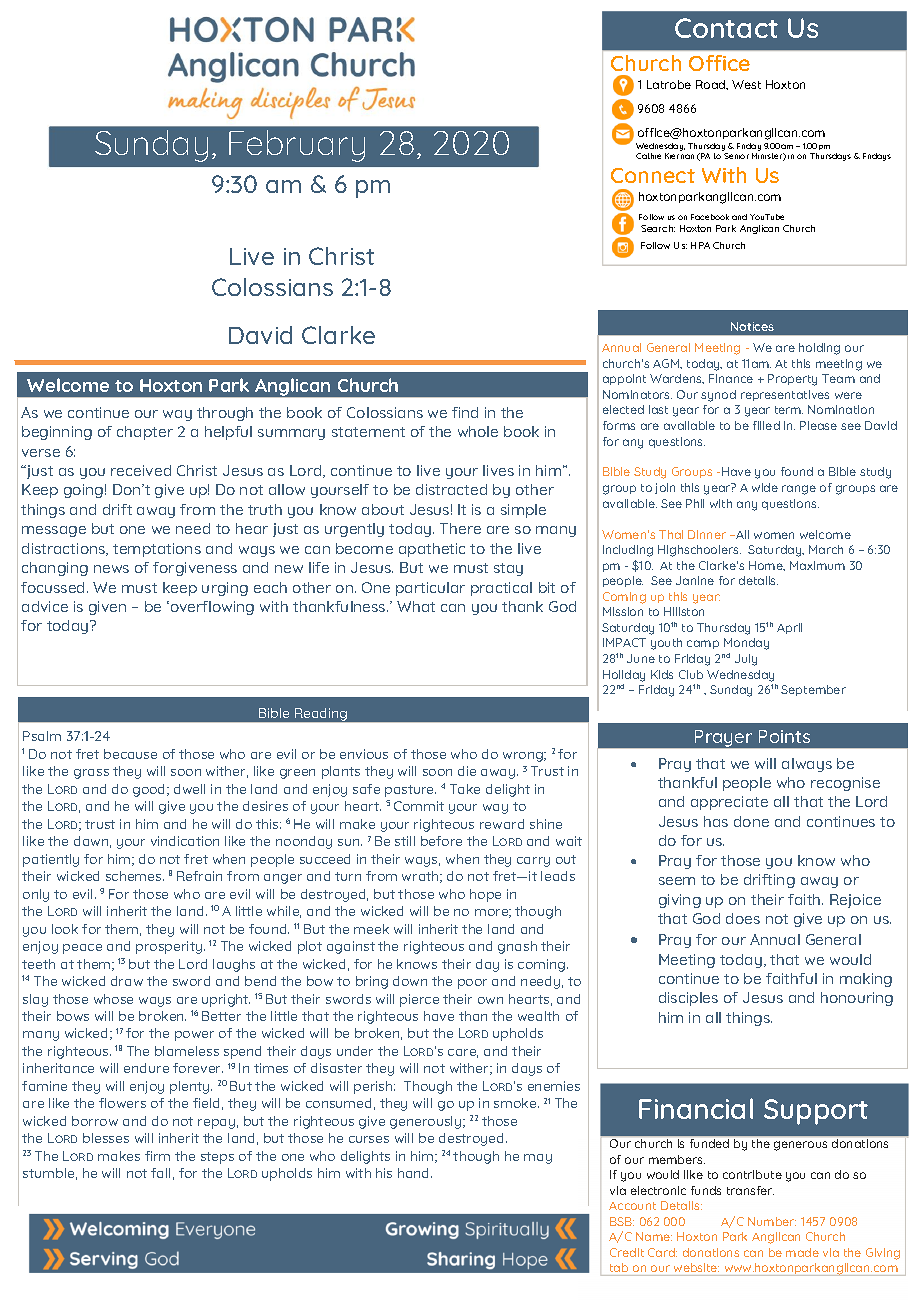 The image size is (924, 1308). I want to click on poor, so click(472, 984).
